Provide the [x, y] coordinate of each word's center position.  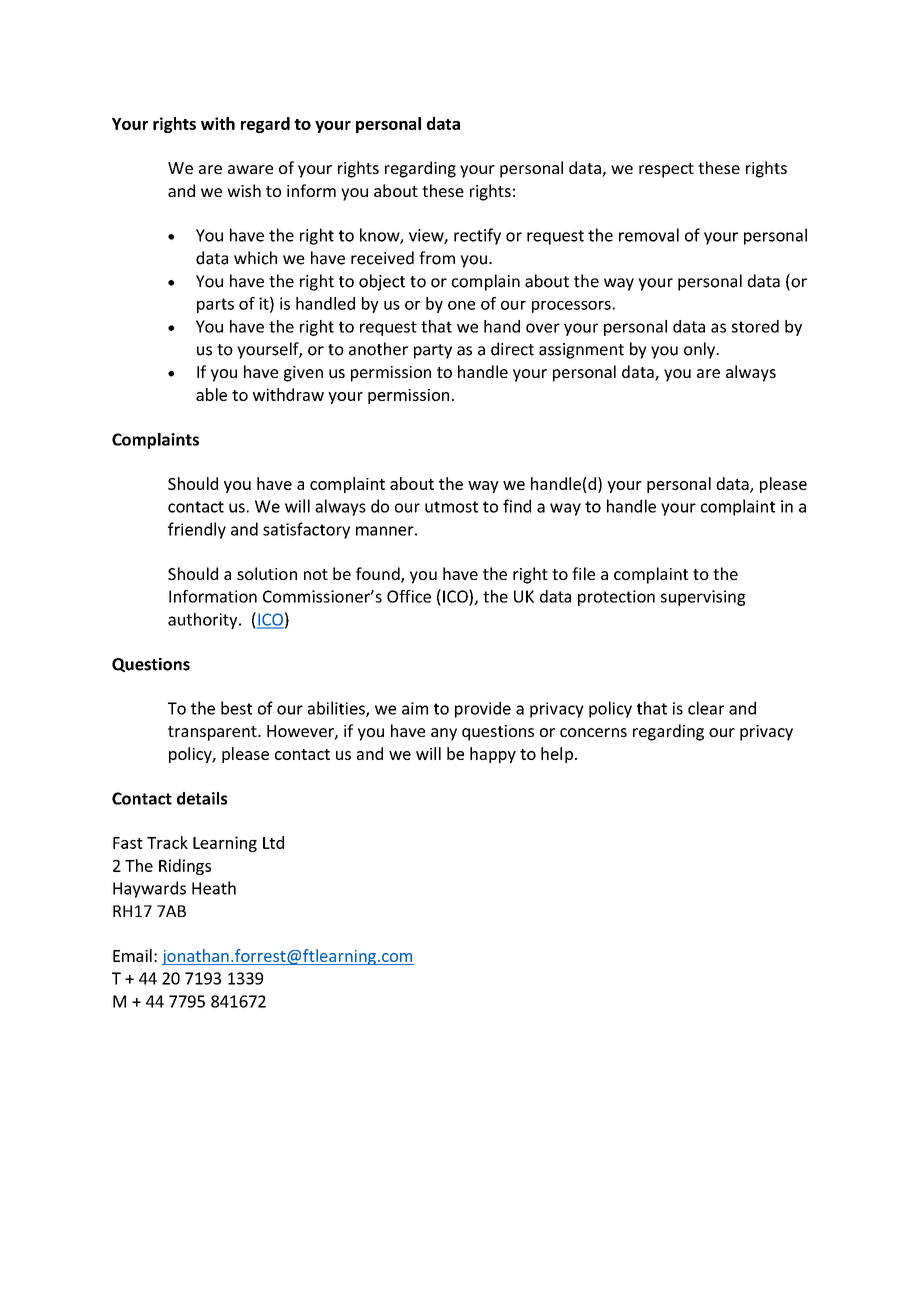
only [701, 350]
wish [244, 190]
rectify [477, 236]
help [557, 755]
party [433, 351]
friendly [197, 530]
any [444, 734]
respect [666, 170]
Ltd [273, 842]
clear [706, 708]
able [211, 394]
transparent [213, 733]
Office [409, 596]
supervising [703, 598]
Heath [214, 888]
